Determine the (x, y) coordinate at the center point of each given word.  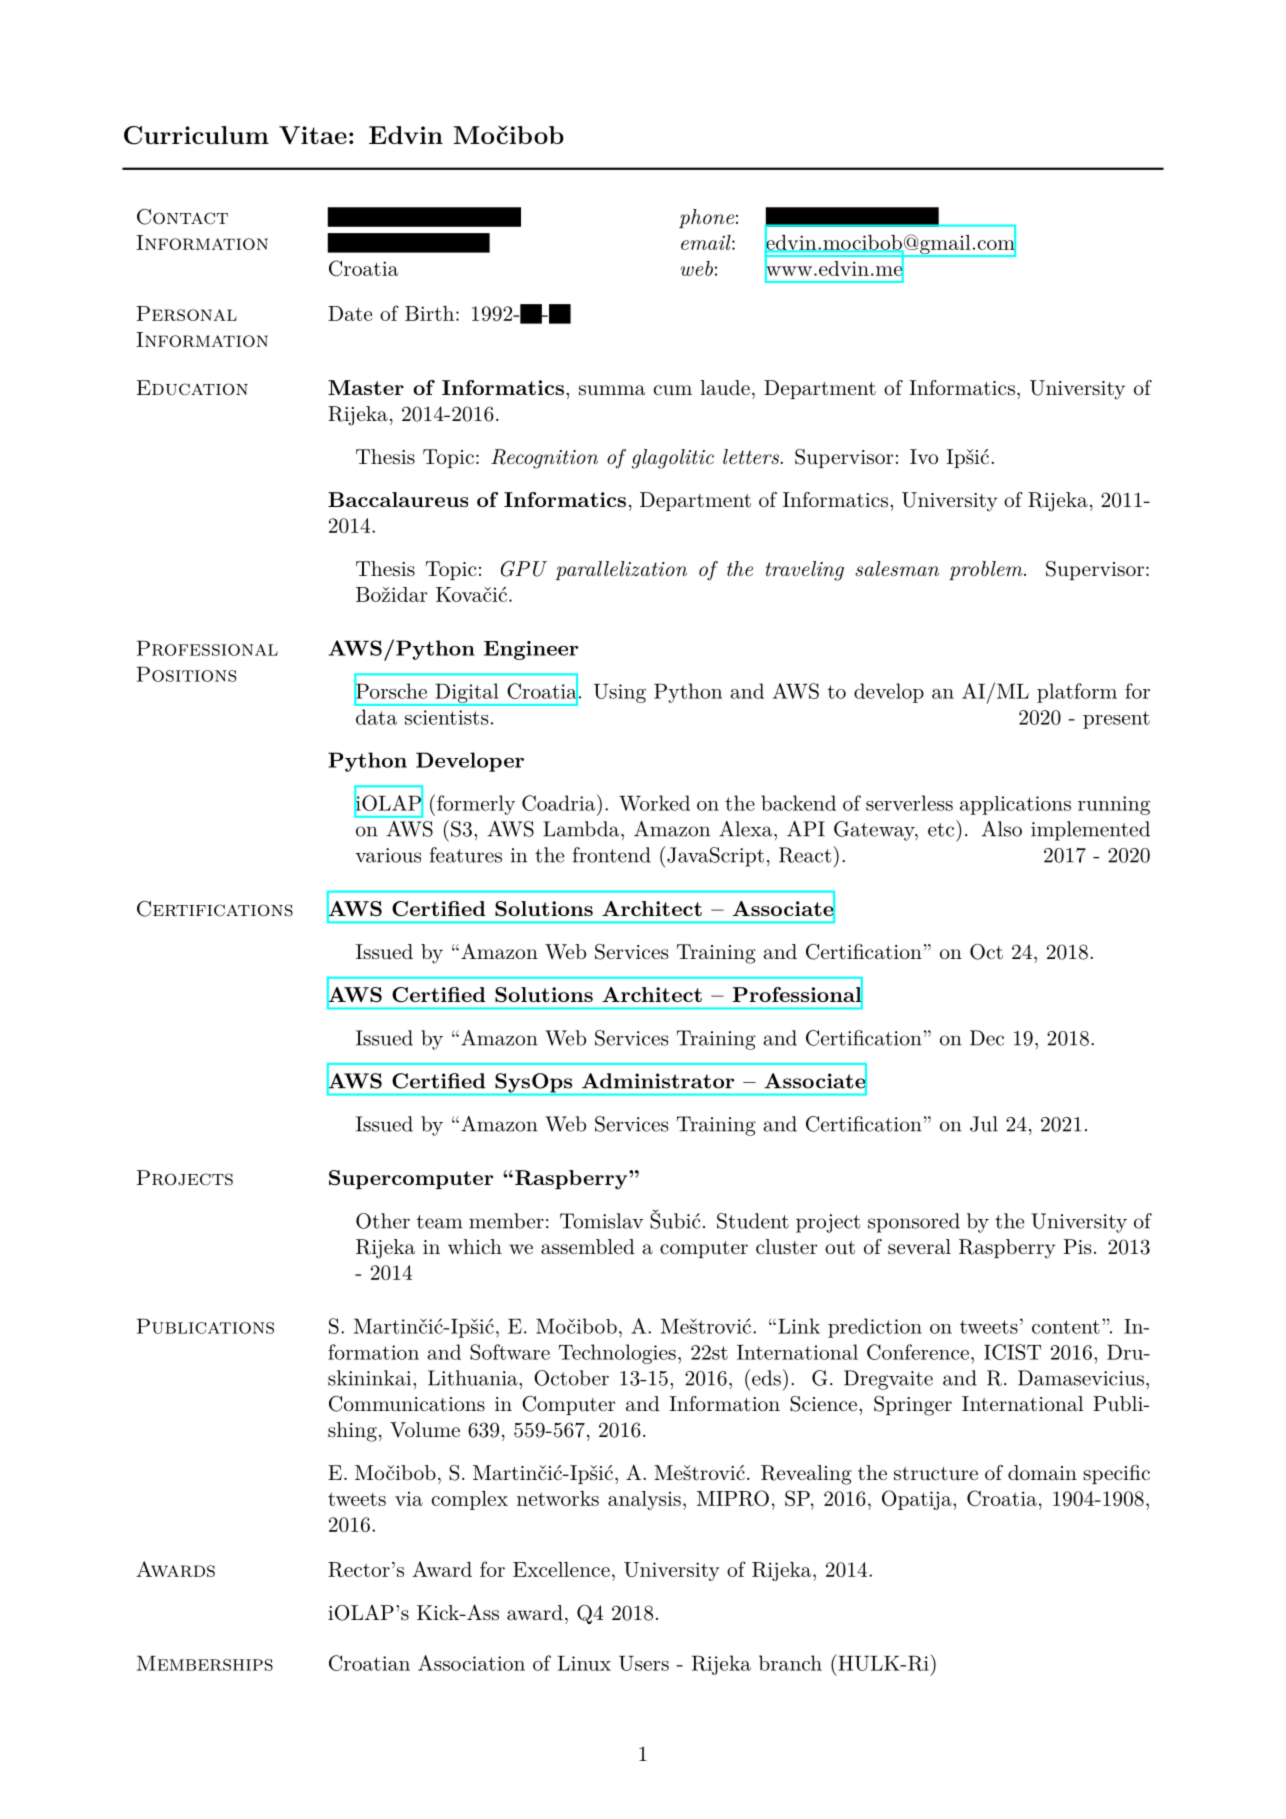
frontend (612, 855)
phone (706, 218)
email (707, 242)
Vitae (313, 135)
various (388, 855)
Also (1002, 829)
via (409, 1499)
